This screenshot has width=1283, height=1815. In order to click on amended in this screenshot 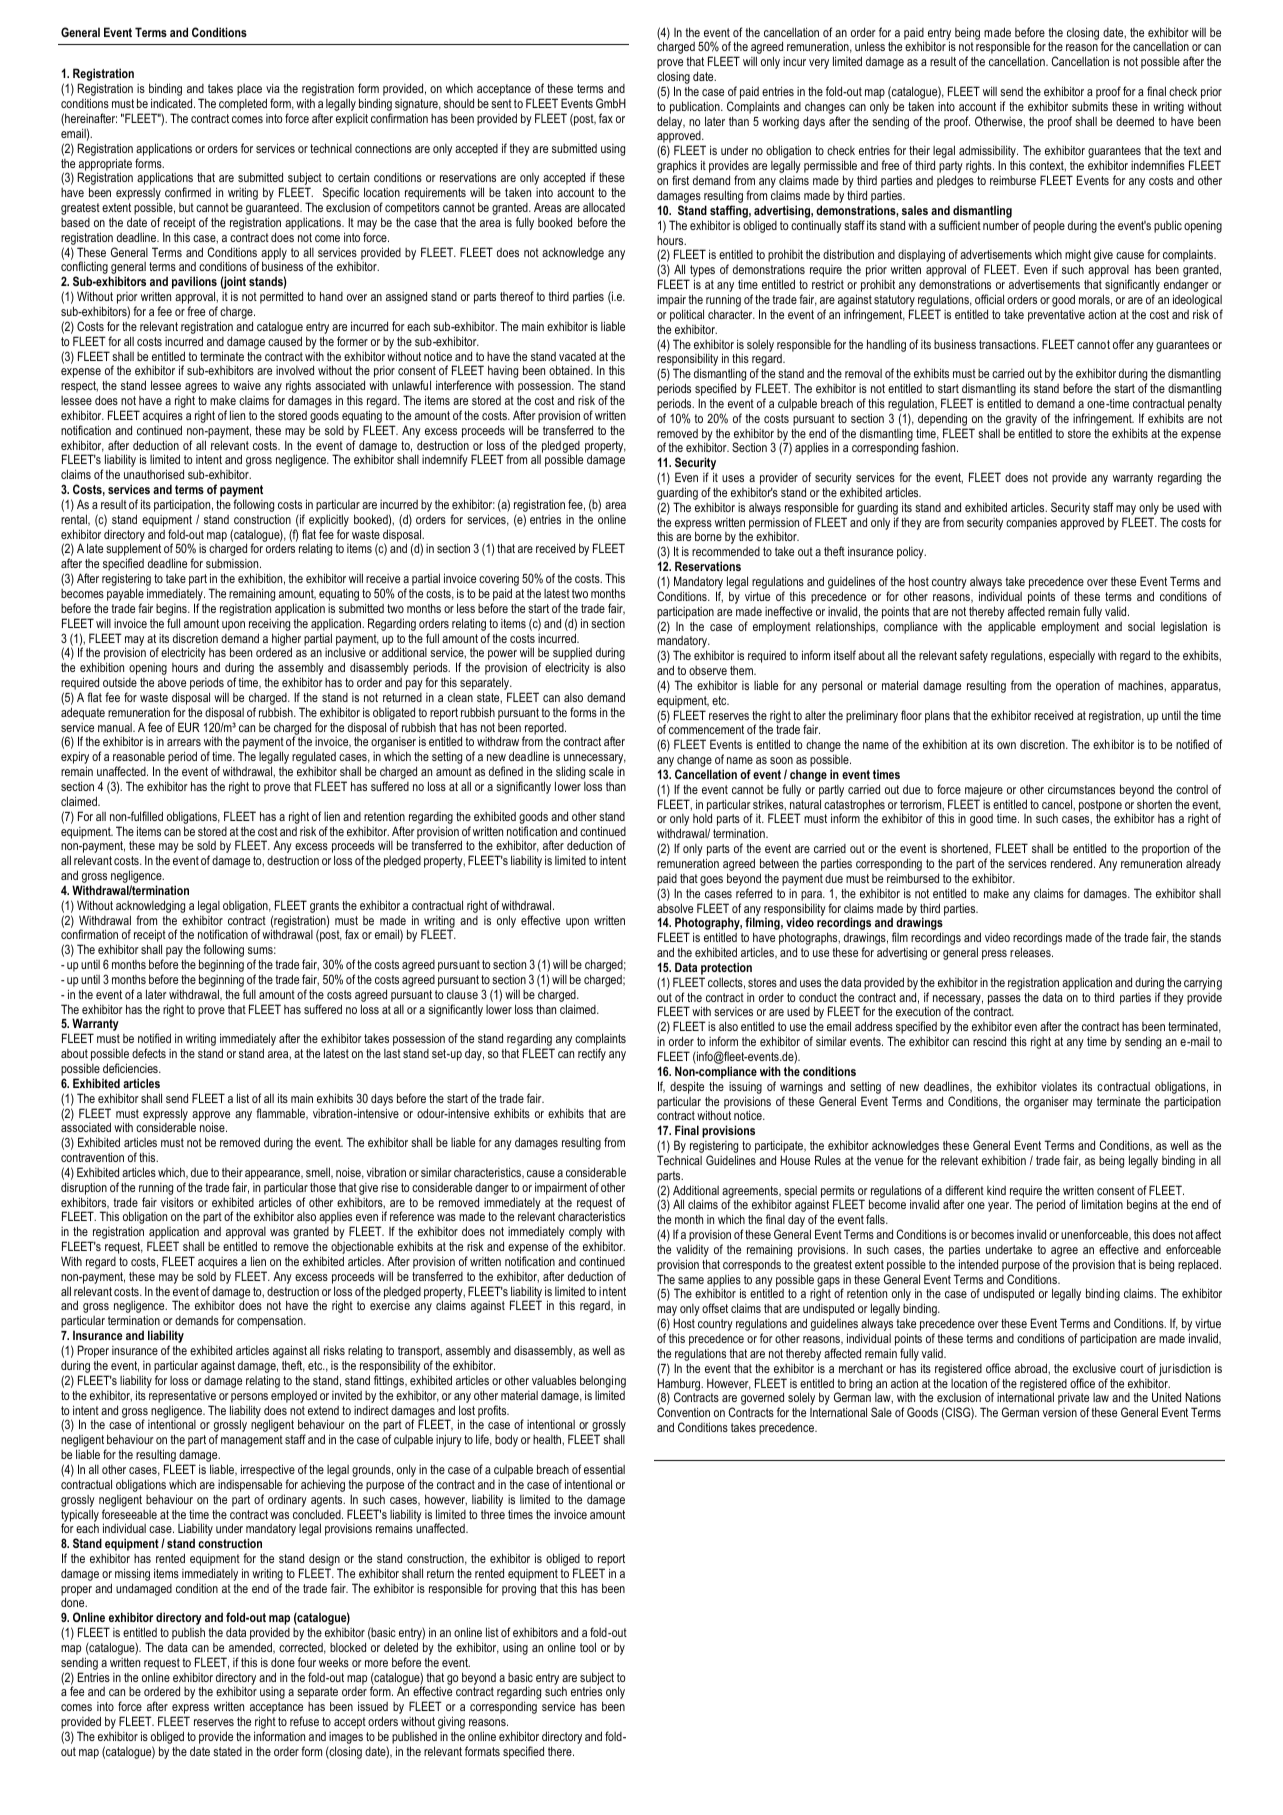, I will do `click(251, 1648)`.
